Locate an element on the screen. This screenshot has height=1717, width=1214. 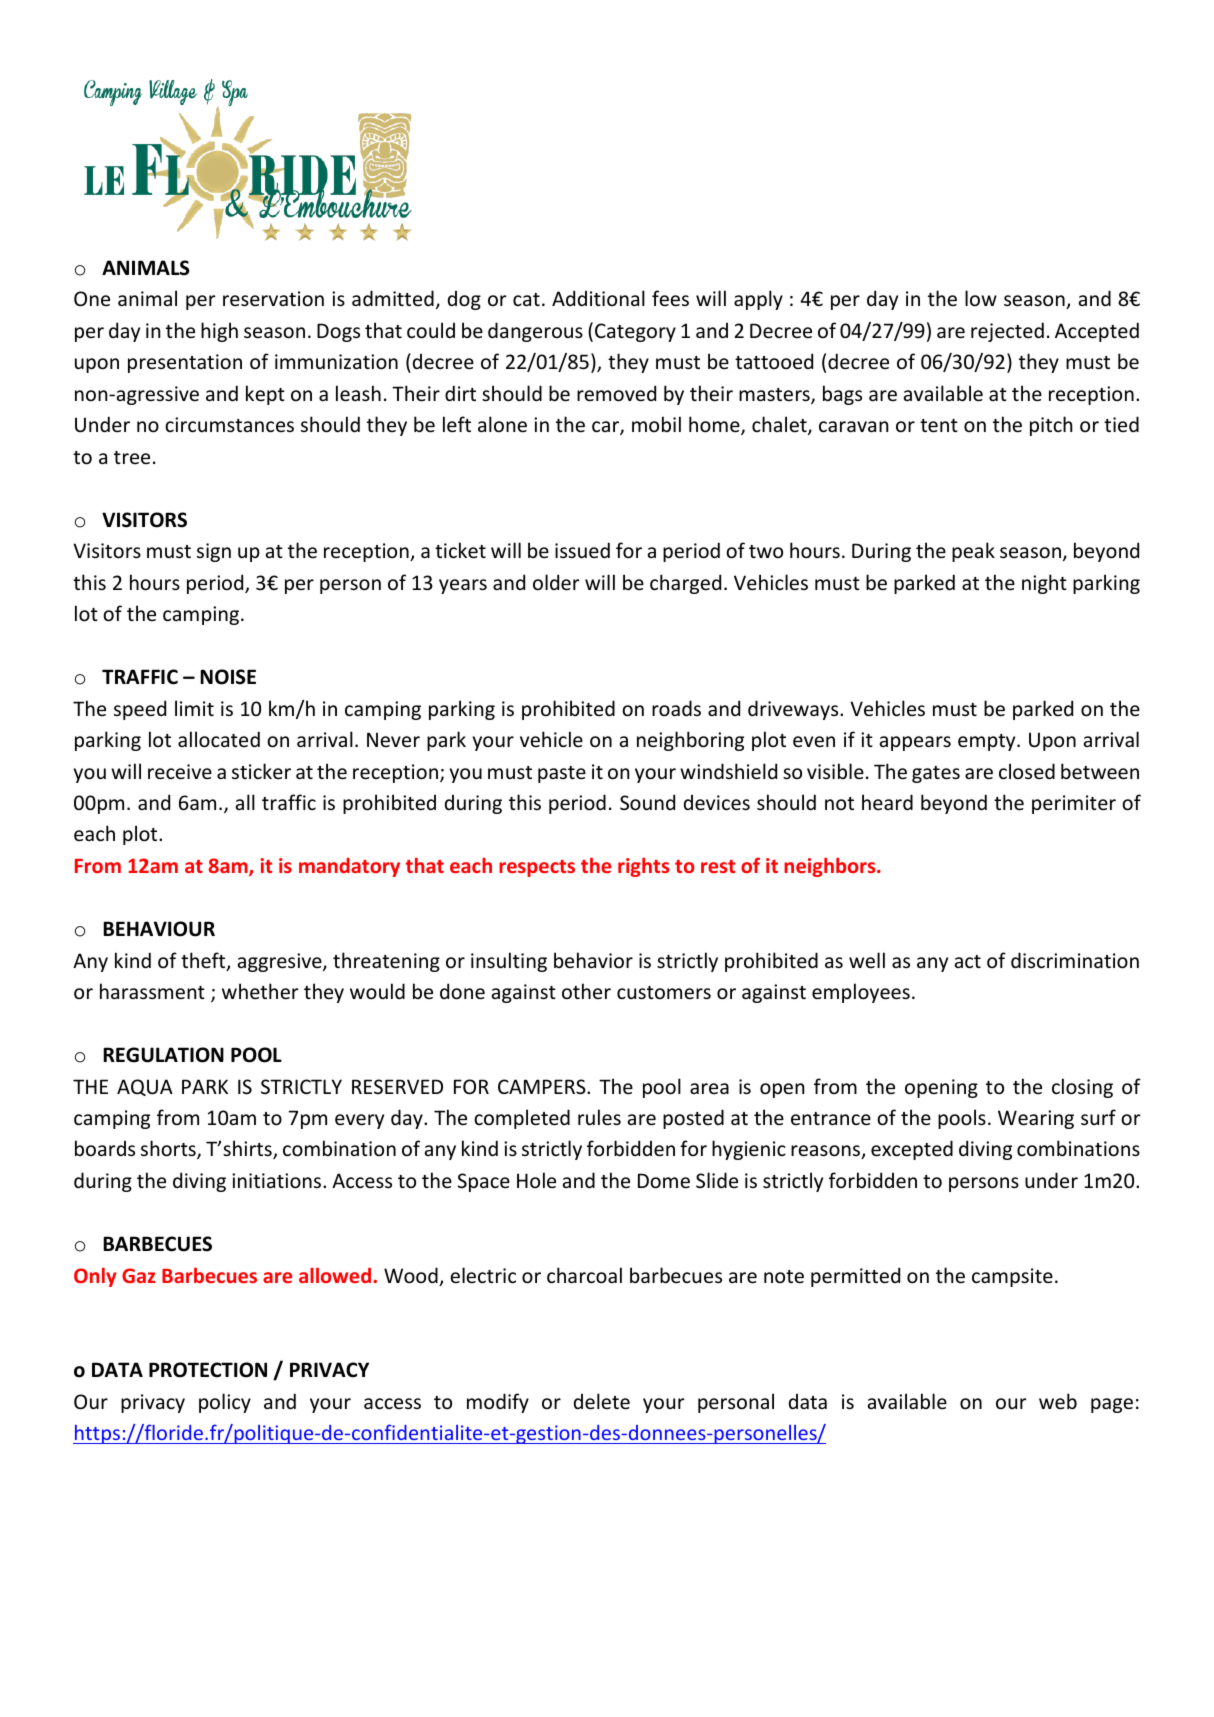
Category is located at coordinates (635, 332).
